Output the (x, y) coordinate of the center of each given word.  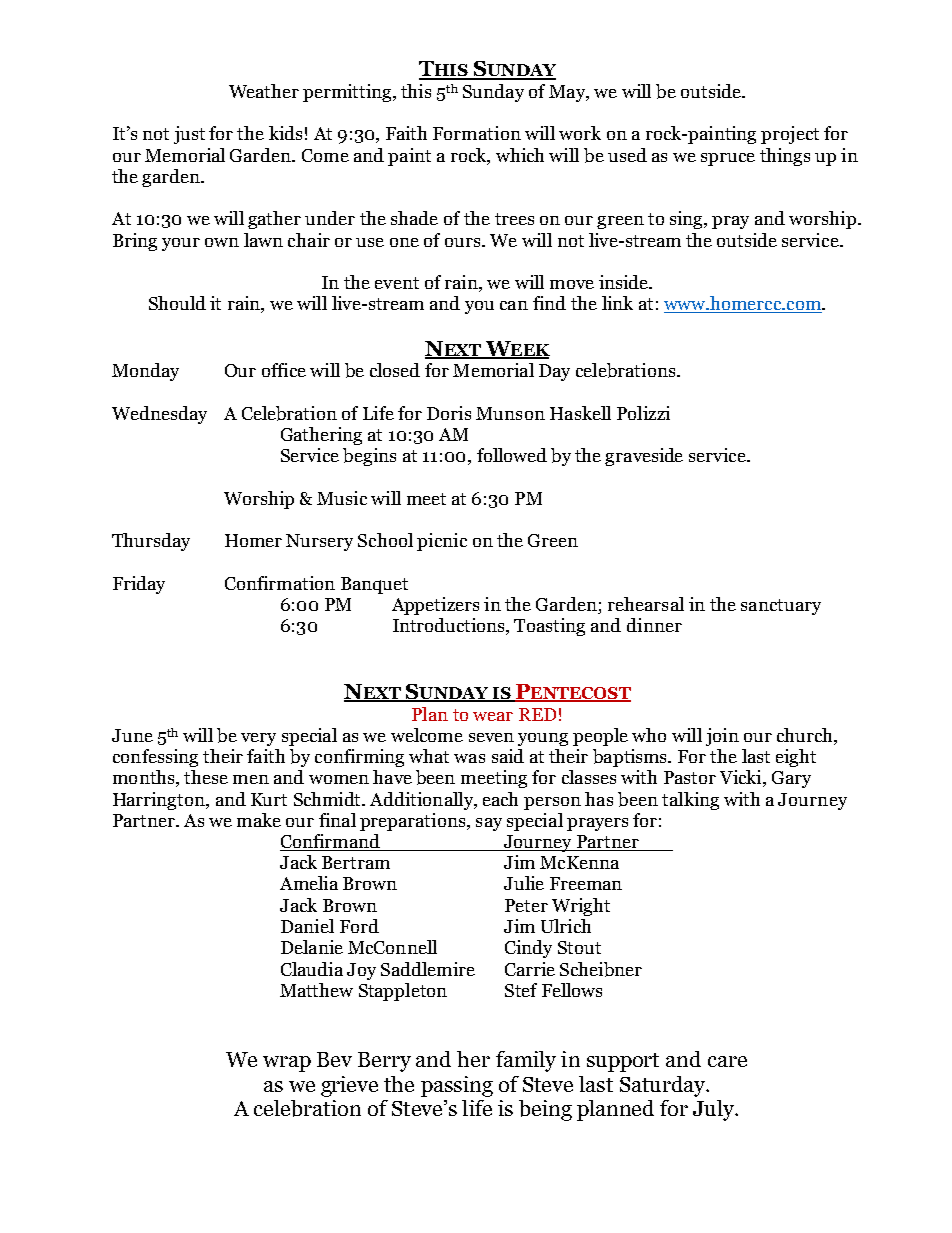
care (727, 1061)
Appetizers (435, 606)
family (526, 1061)
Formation (477, 133)
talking (690, 801)
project (790, 135)
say (489, 824)
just (189, 135)
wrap (287, 1064)
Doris (449, 413)
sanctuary (781, 607)
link (617, 303)
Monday (145, 372)
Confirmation (280, 583)
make (259, 820)
